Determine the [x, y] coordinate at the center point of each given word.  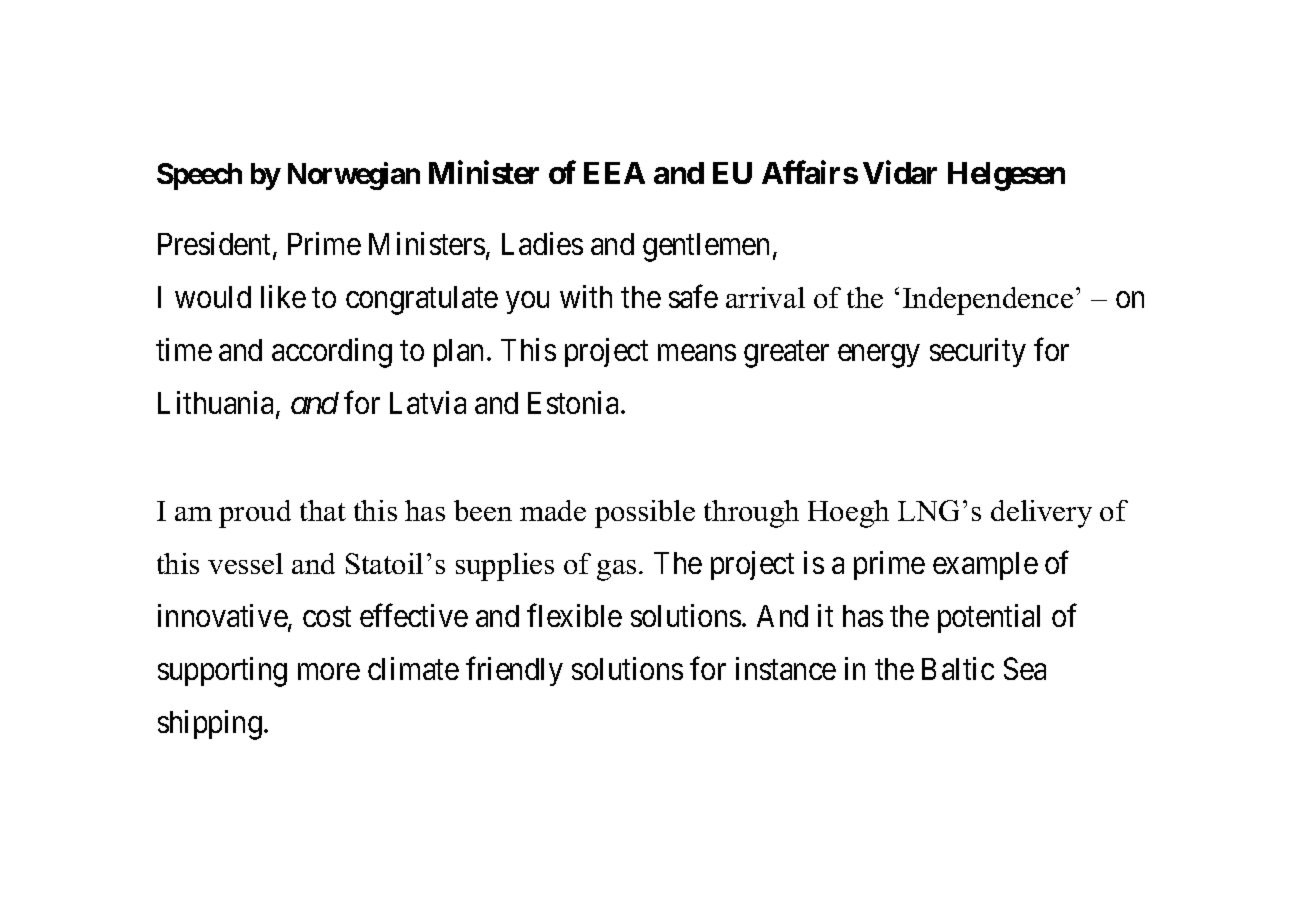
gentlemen [706, 247]
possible [645, 514]
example [985, 566]
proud [255, 514]
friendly [514, 671]
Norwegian [354, 176]
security [978, 352]
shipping [210, 725]
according [332, 353]
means [697, 353]
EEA [614, 173]
